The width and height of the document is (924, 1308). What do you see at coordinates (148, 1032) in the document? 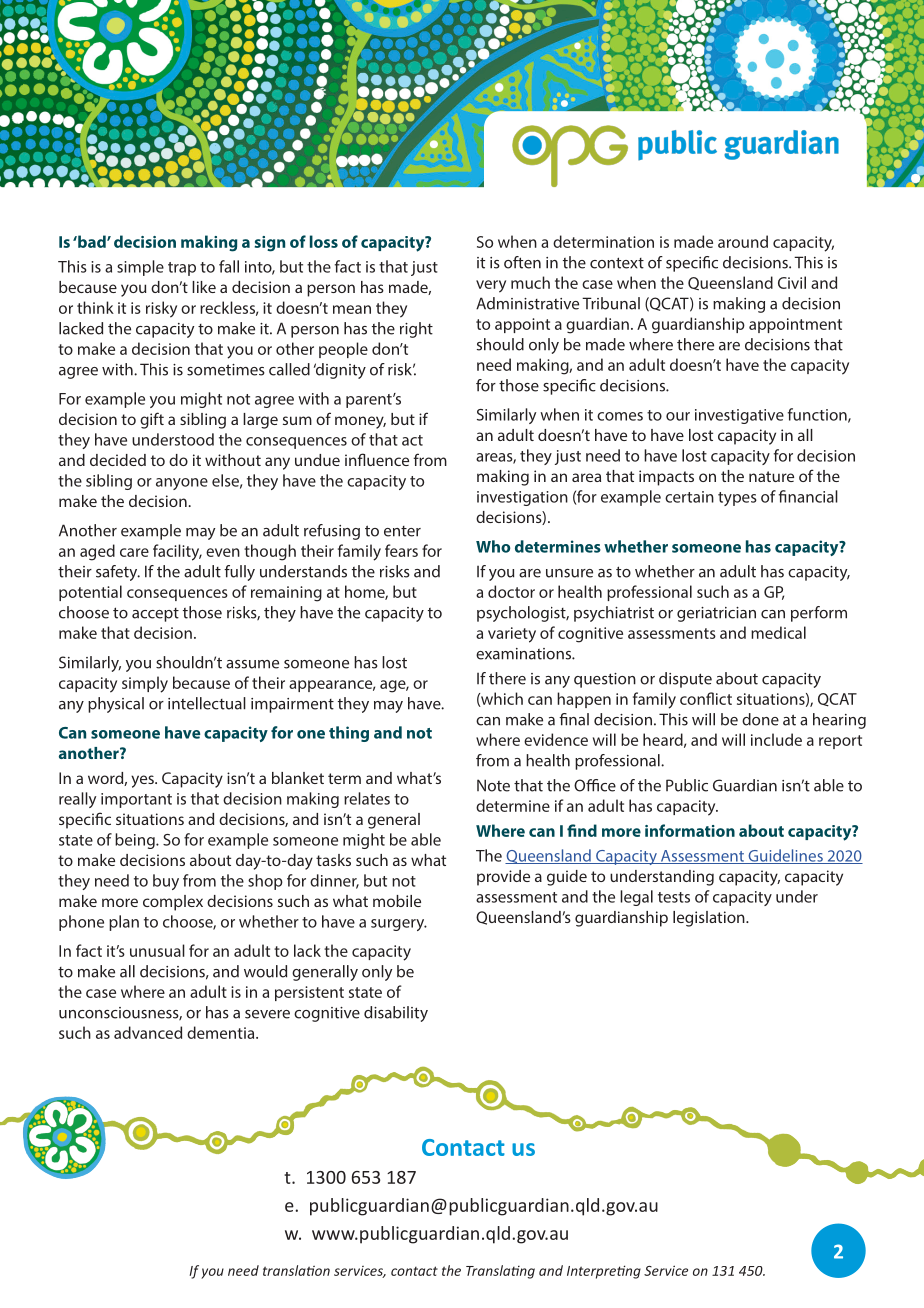
I see `advanced` at bounding box center [148, 1032].
